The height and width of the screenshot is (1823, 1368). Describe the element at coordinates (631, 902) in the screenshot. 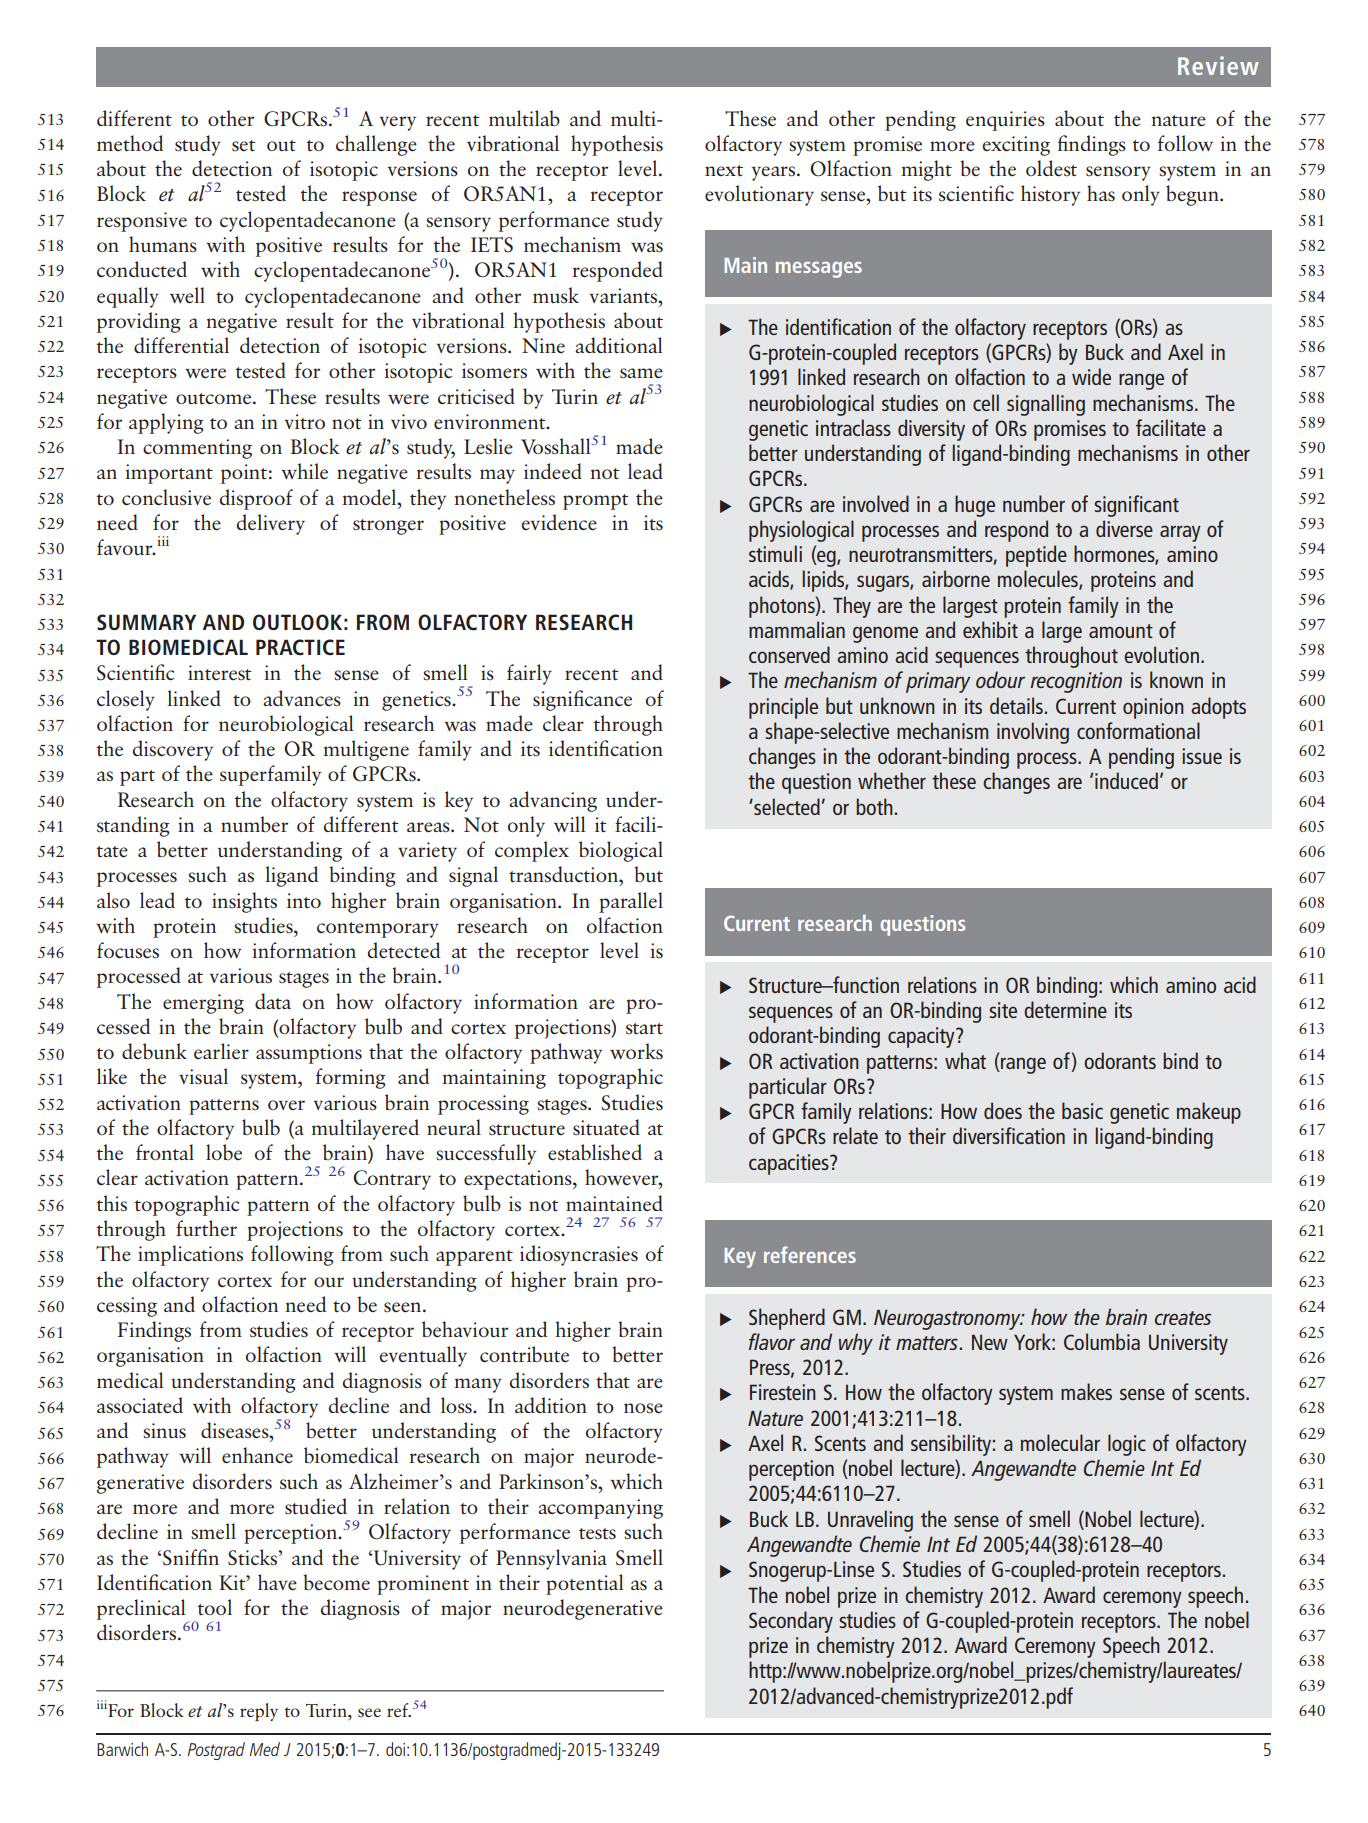

I see `parallel` at that location.
